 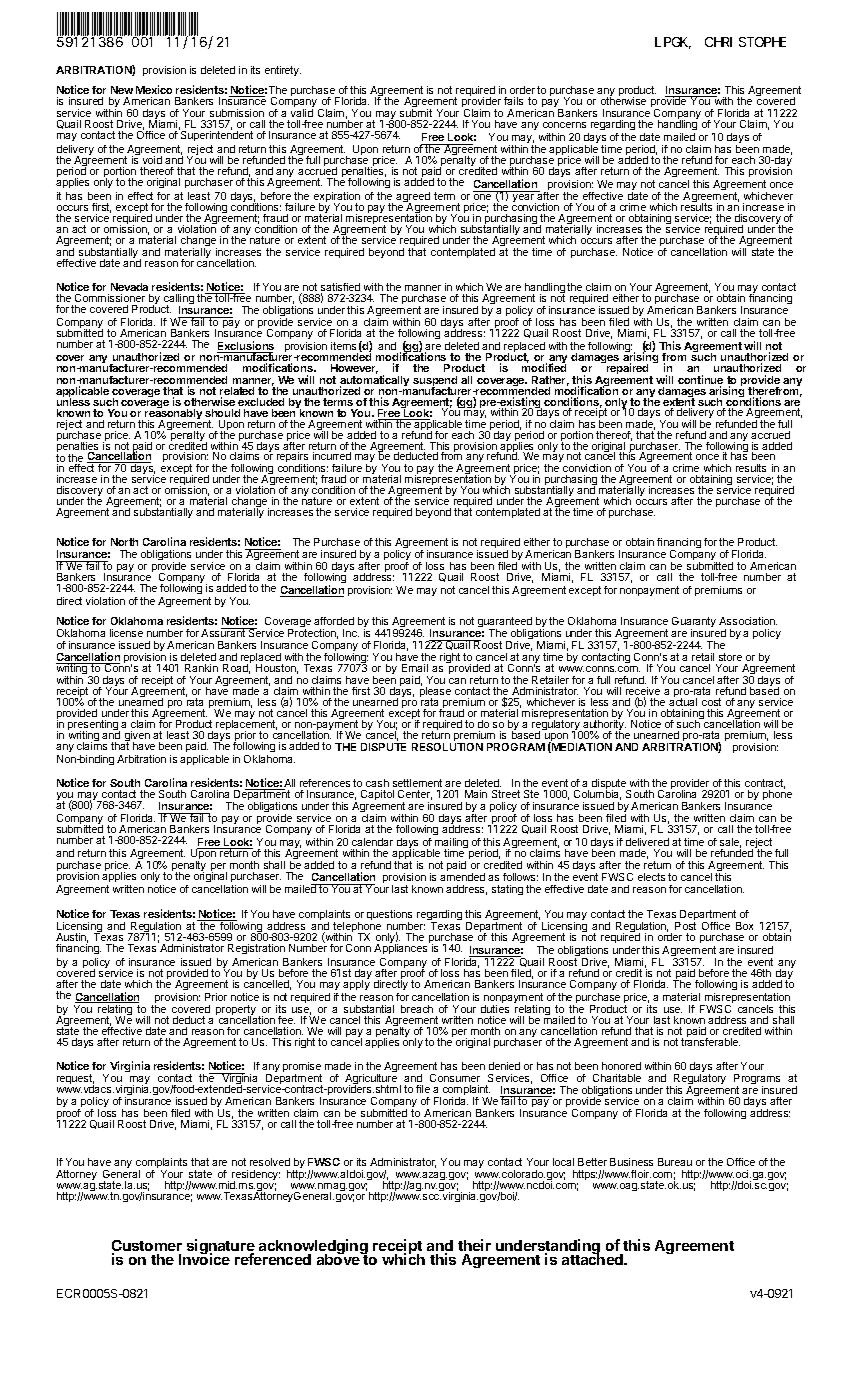 I want to click on should, so click(x=222, y=413).
